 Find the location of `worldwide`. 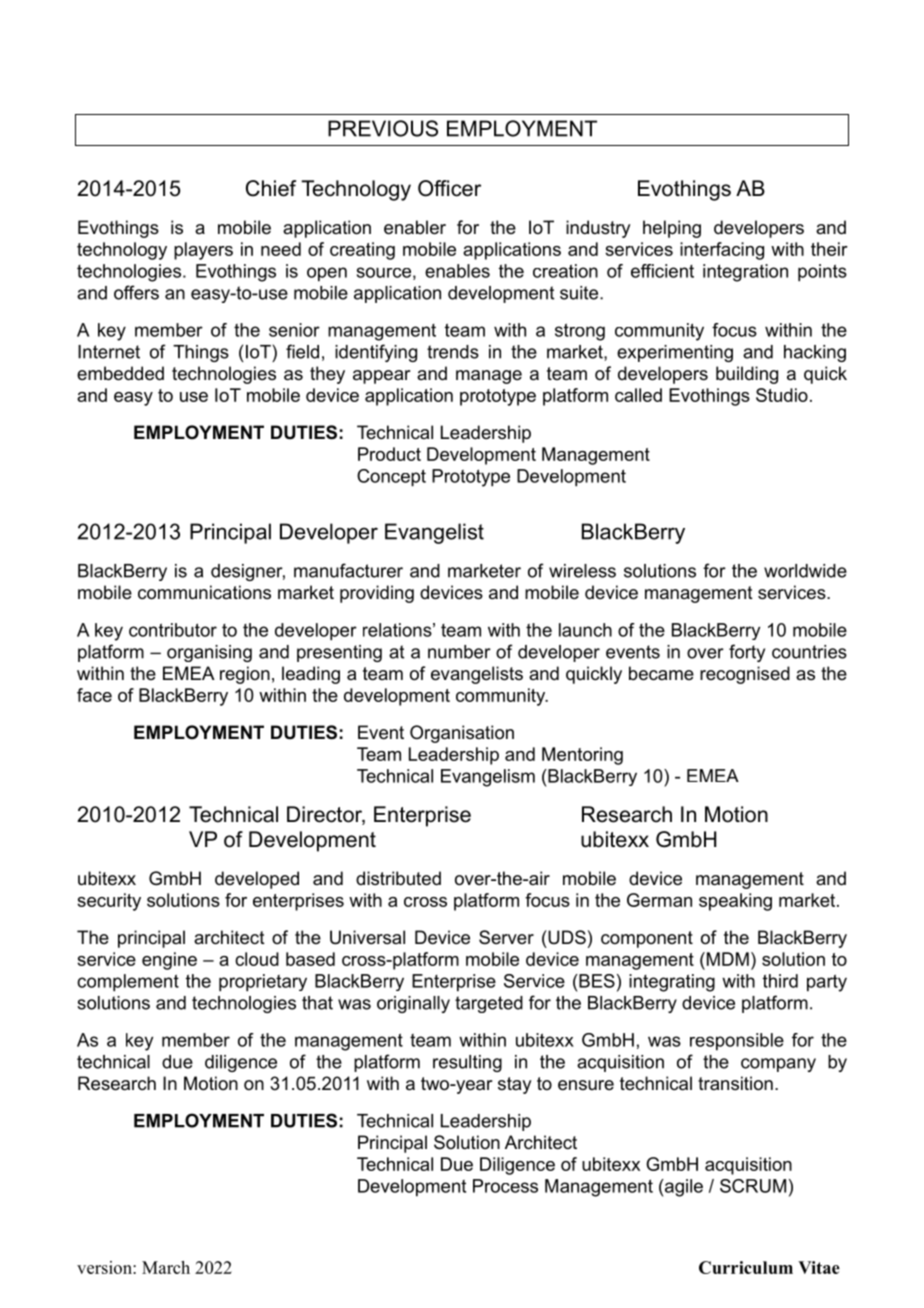

worldwide is located at coordinates (805, 571).
